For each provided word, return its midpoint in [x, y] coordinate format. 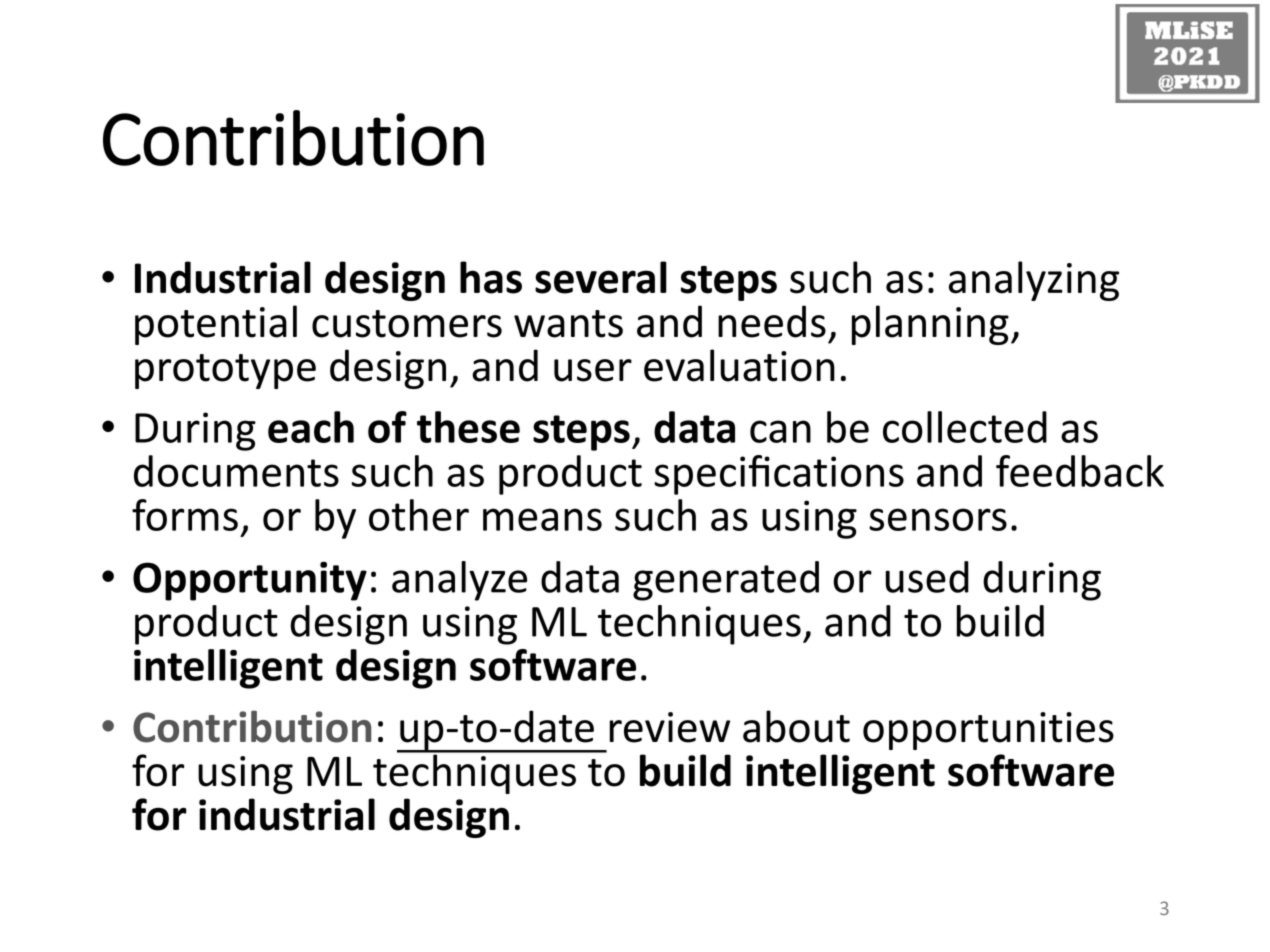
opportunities [988, 731]
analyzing [1034, 281]
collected [965, 427]
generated [726, 581]
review [669, 727]
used [927, 577]
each [311, 427]
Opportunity [250, 581]
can [780, 431]
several [601, 277]
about [796, 726]
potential [216, 325]
